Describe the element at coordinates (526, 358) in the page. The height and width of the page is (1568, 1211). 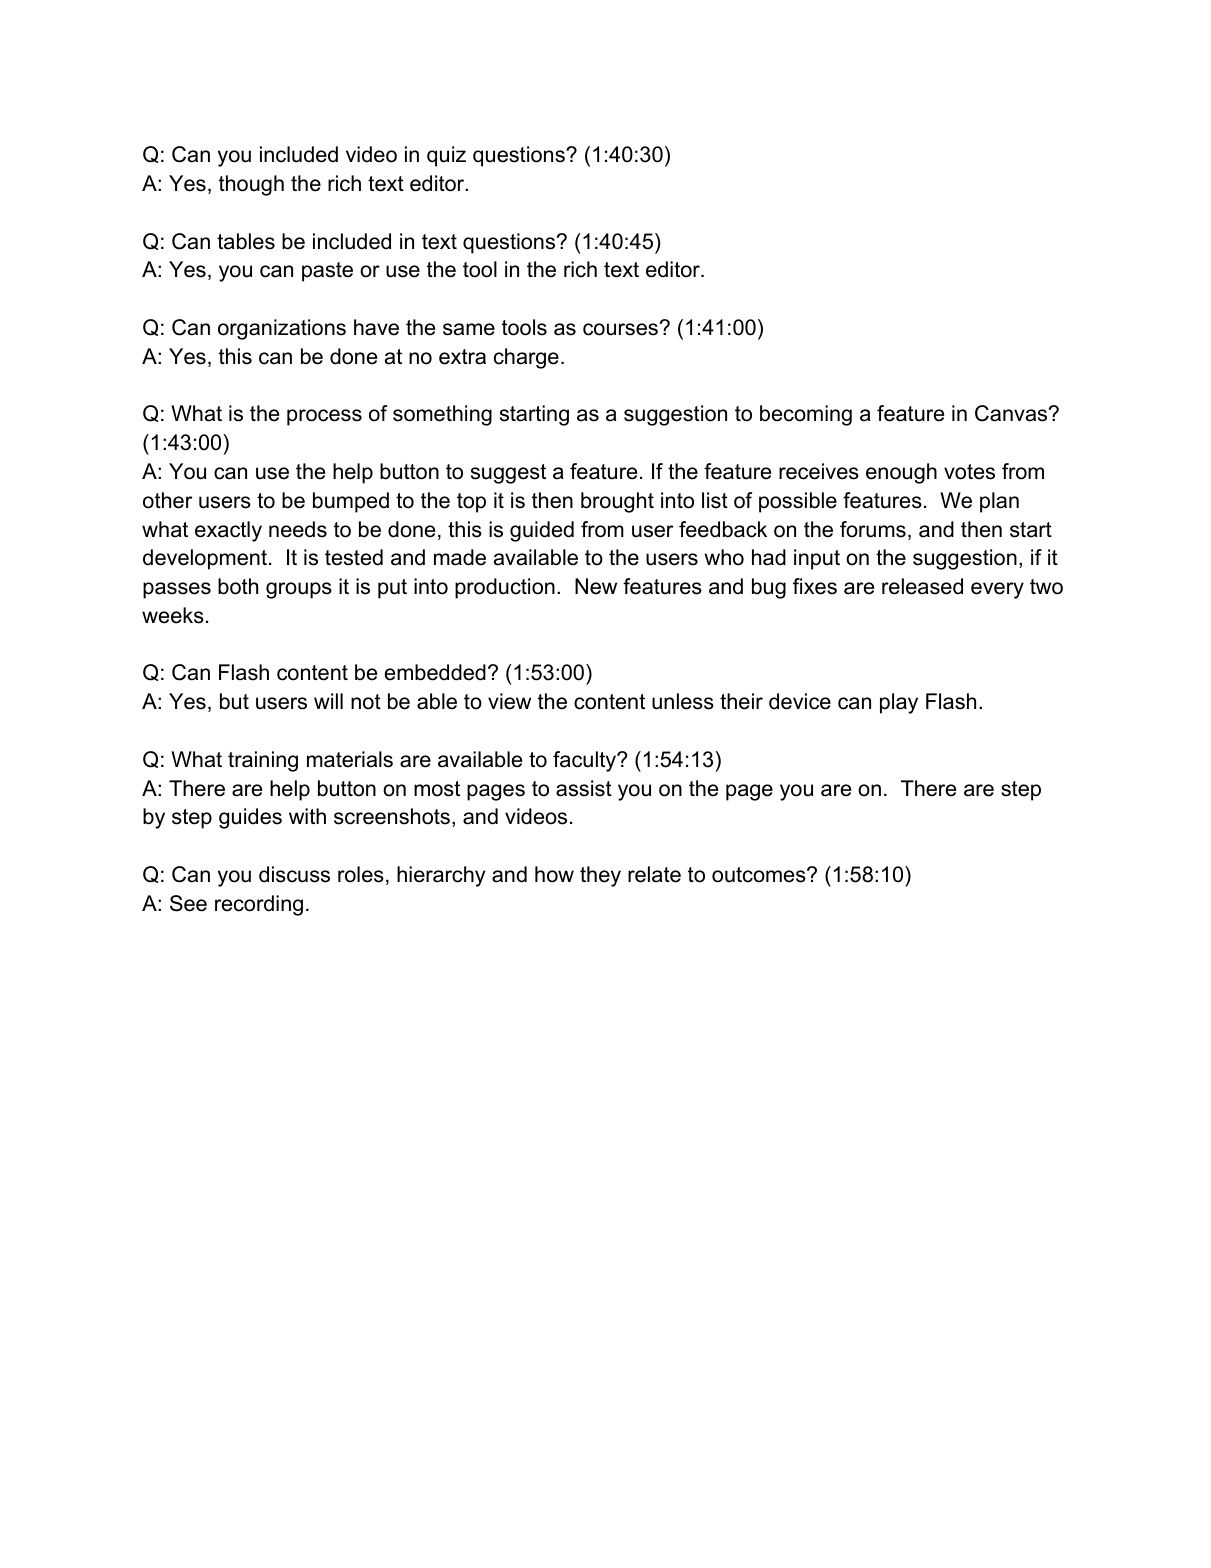
I see `charge` at that location.
